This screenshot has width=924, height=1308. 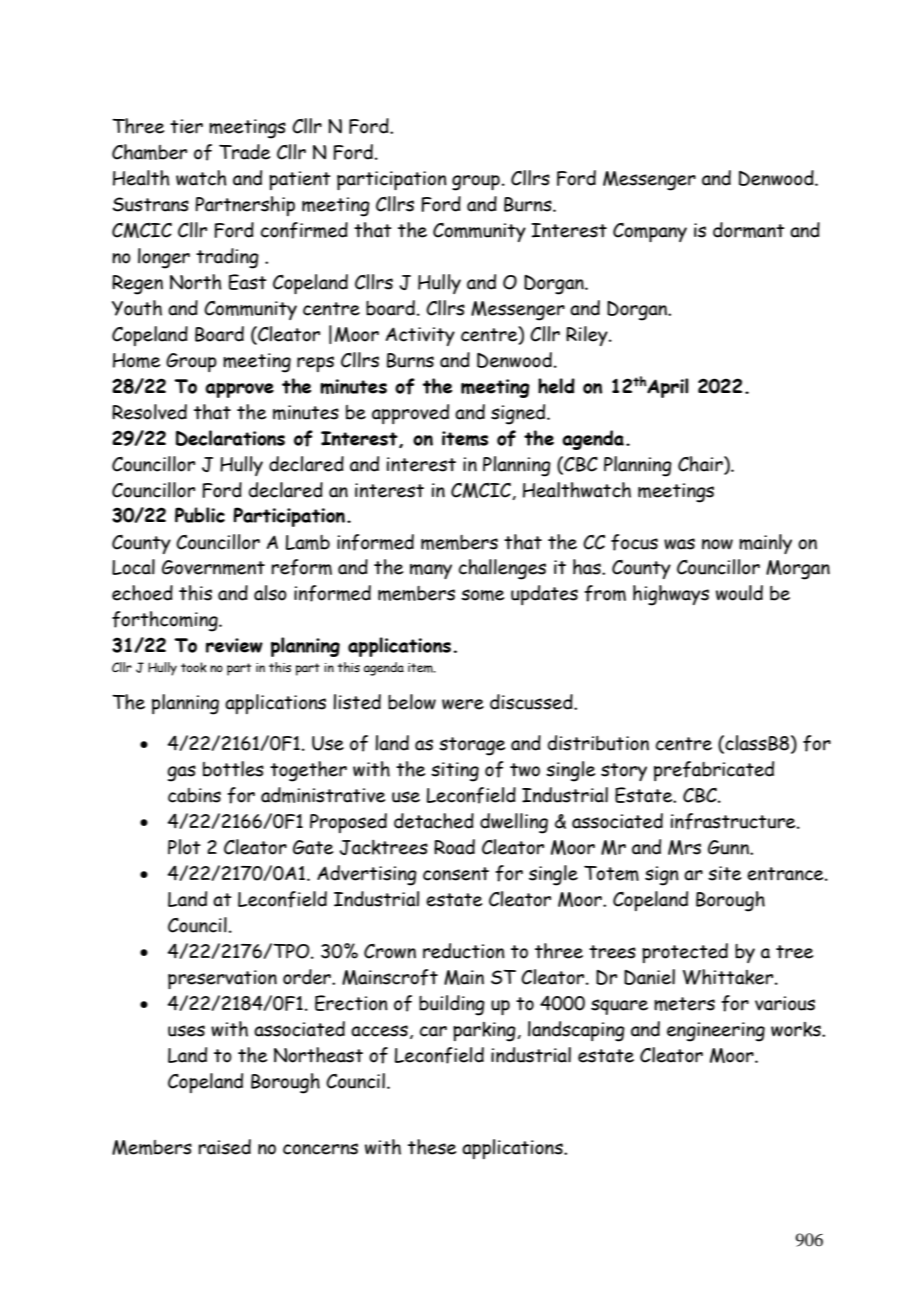 I want to click on Trade, so click(x=244, y=152).
